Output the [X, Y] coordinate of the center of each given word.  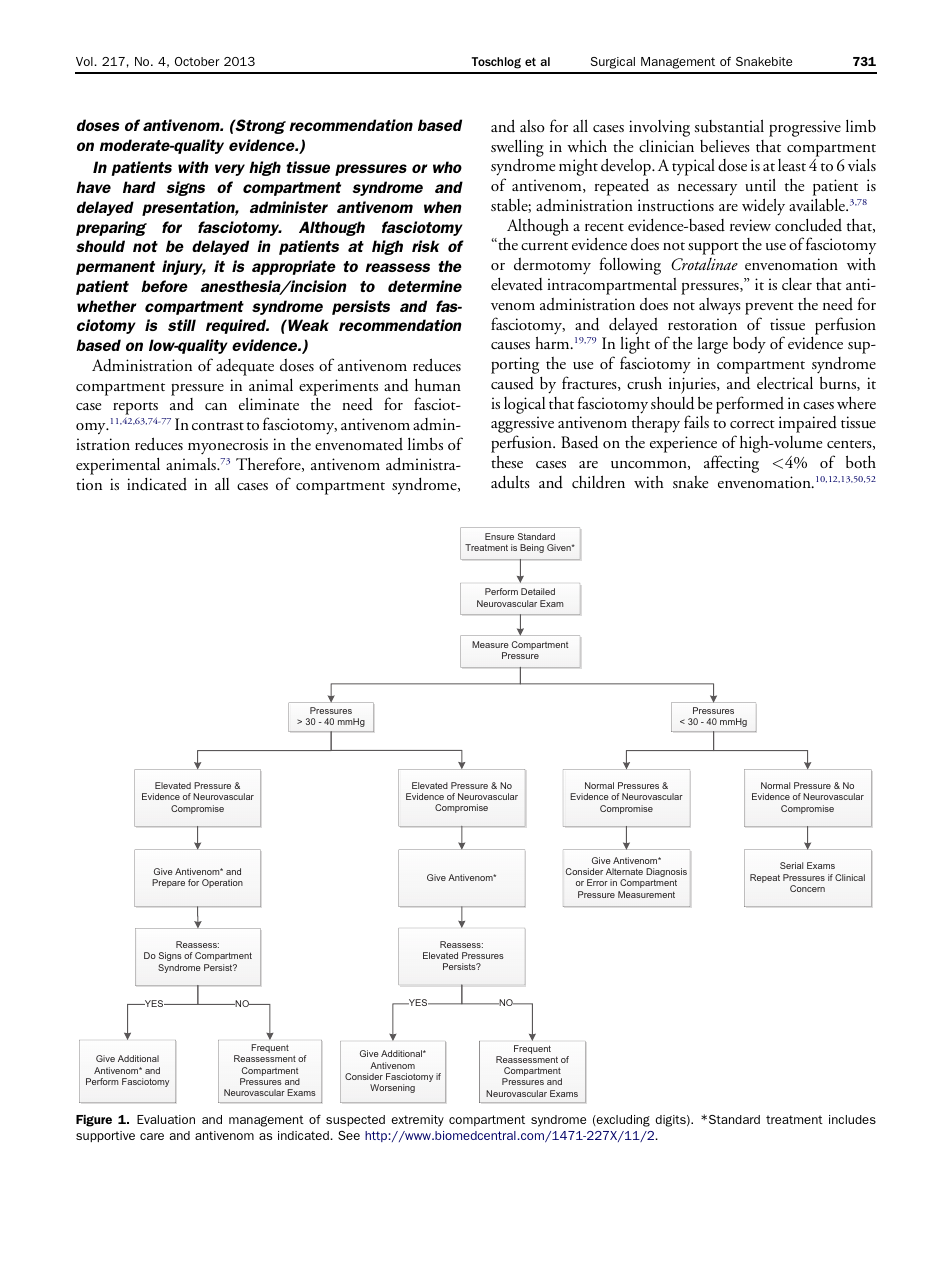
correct [752, 424]
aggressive [522, 426]
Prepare [168, 883]
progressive [805, 128]
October [197, 61]
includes [852, 1119]
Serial [791, 865]
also [532, 126]
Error [597, 882]
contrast [218, 426]
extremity [417, 1121]
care [152, 1136]
